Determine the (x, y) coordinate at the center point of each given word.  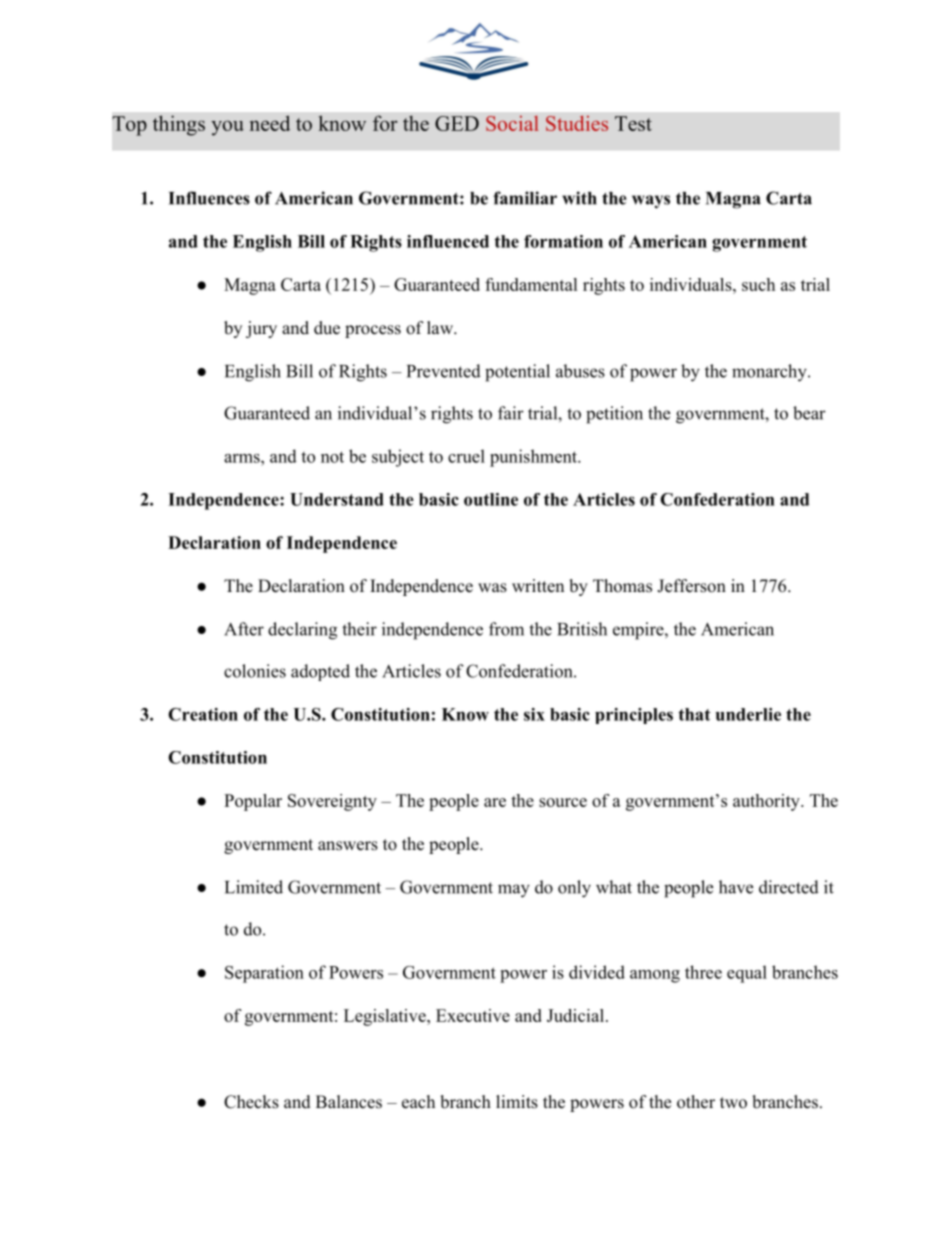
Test (633, 123)
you (227, 128)
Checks (251, 1102)
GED (457, 123)
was (492, 588)
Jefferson (691, 586)
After (244, 629)
